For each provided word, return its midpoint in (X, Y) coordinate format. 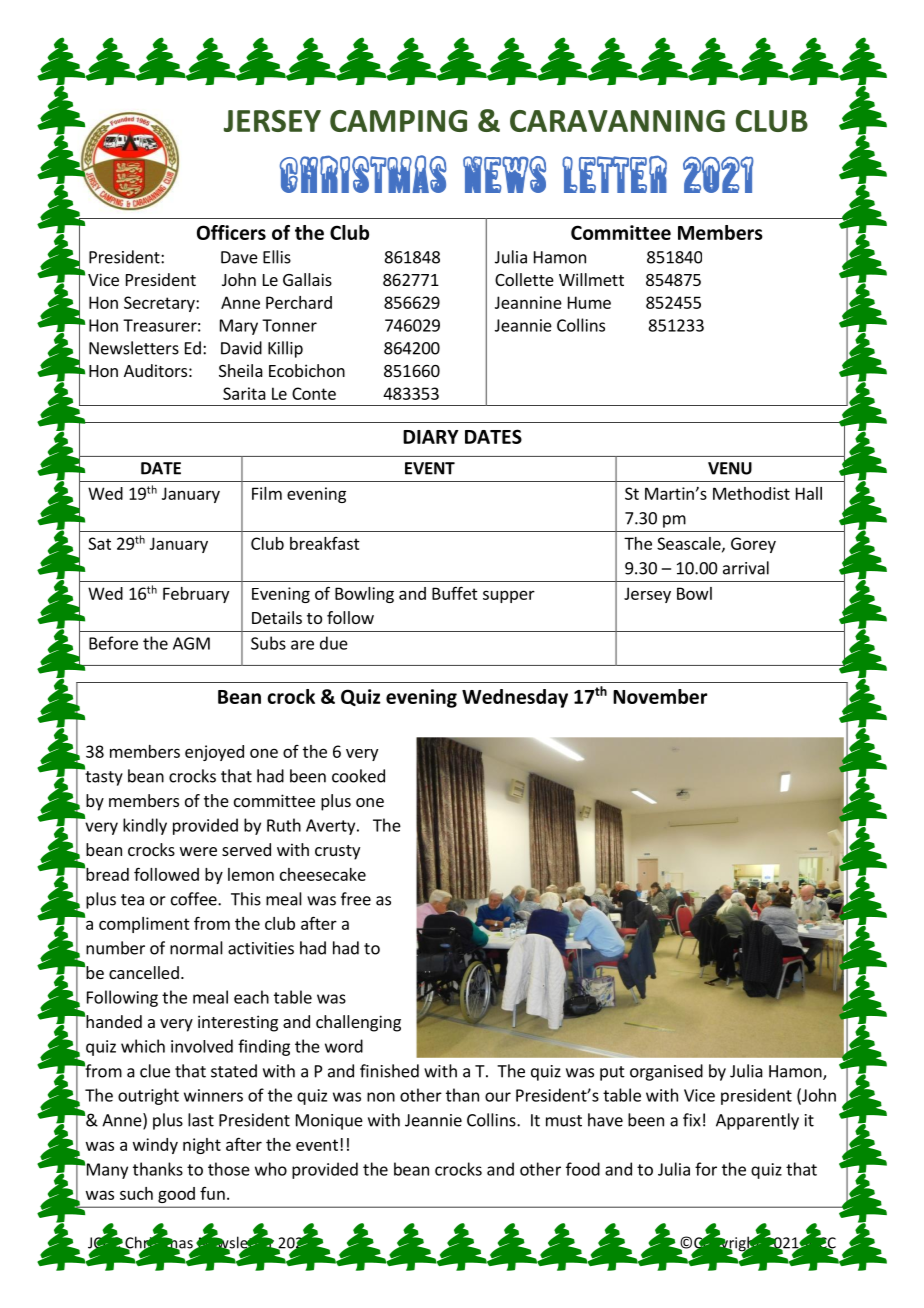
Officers (231, 232)
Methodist (751, 493)
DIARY (431, 437)
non (381, 1097)
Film (267, 493)
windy (155, 1146)
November (660, 696)
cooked (358, 776)
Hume (589, 302)
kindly (145, 826)
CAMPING (398, 121)
